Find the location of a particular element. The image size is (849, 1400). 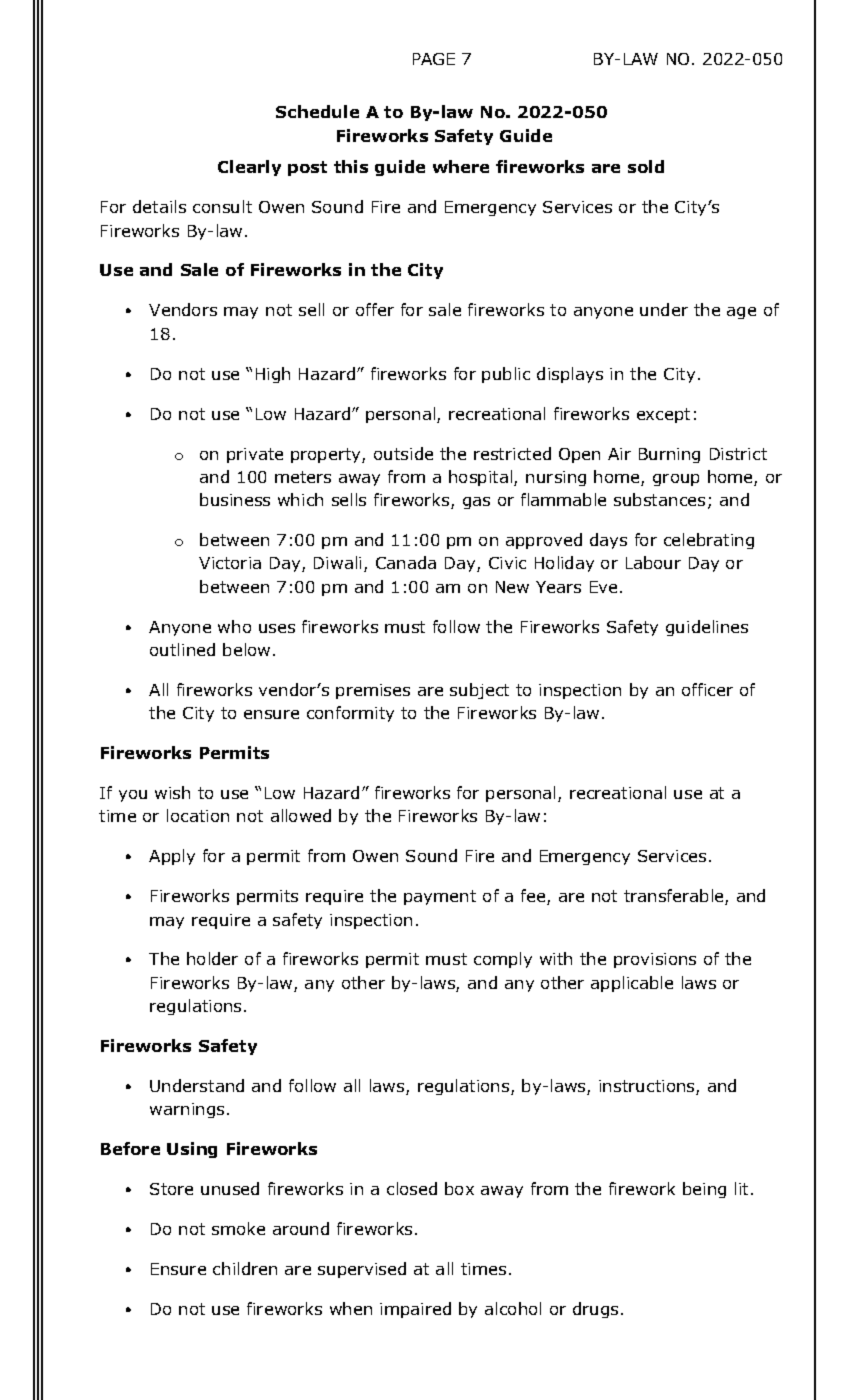

business is located at coordinates (235, 499).
